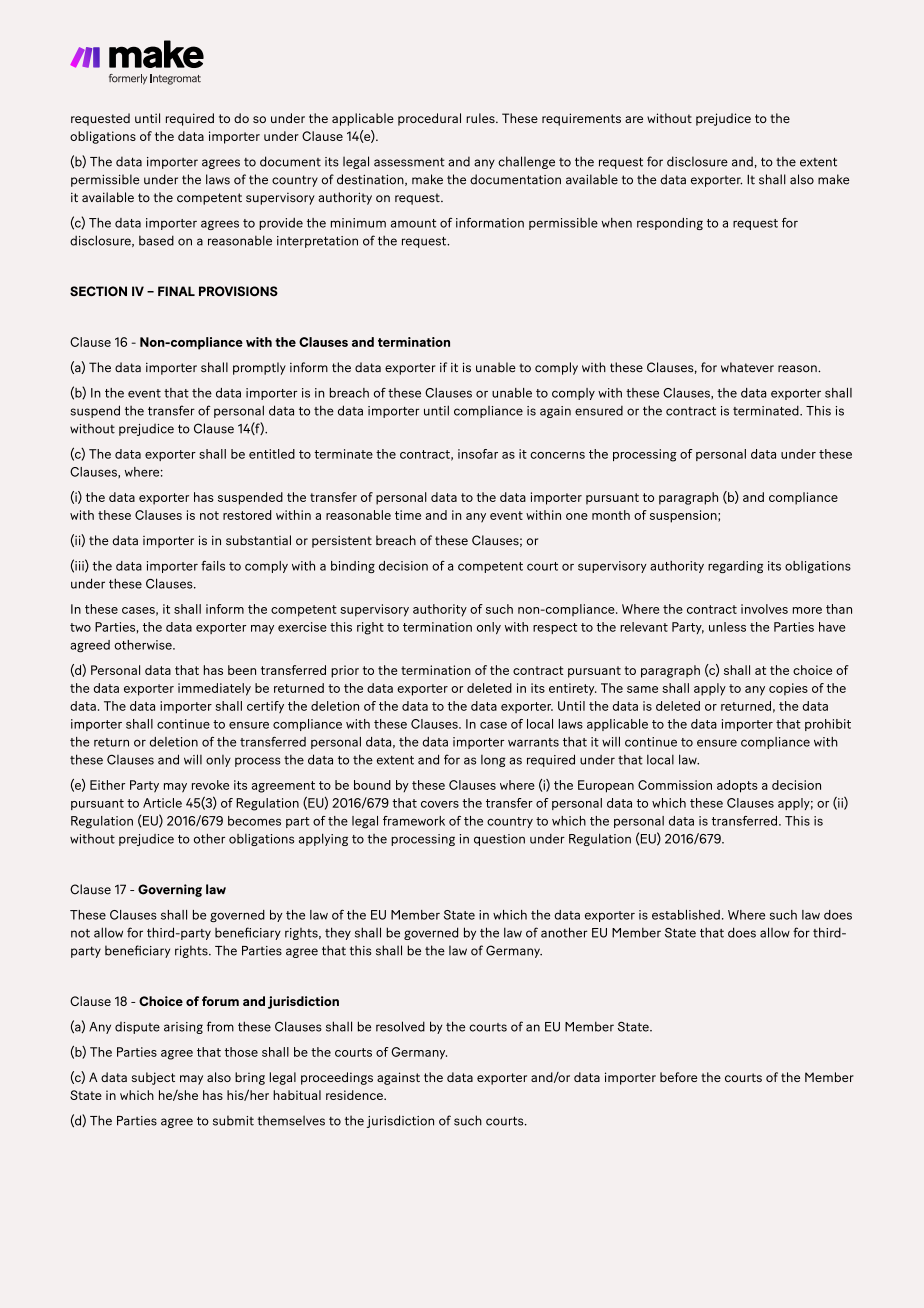 This screenshot has height=1308, width=924. What do you see at coordinates (355, 1095) in the screenshot?
I see `residence` at bounding box center [355, 1095].
